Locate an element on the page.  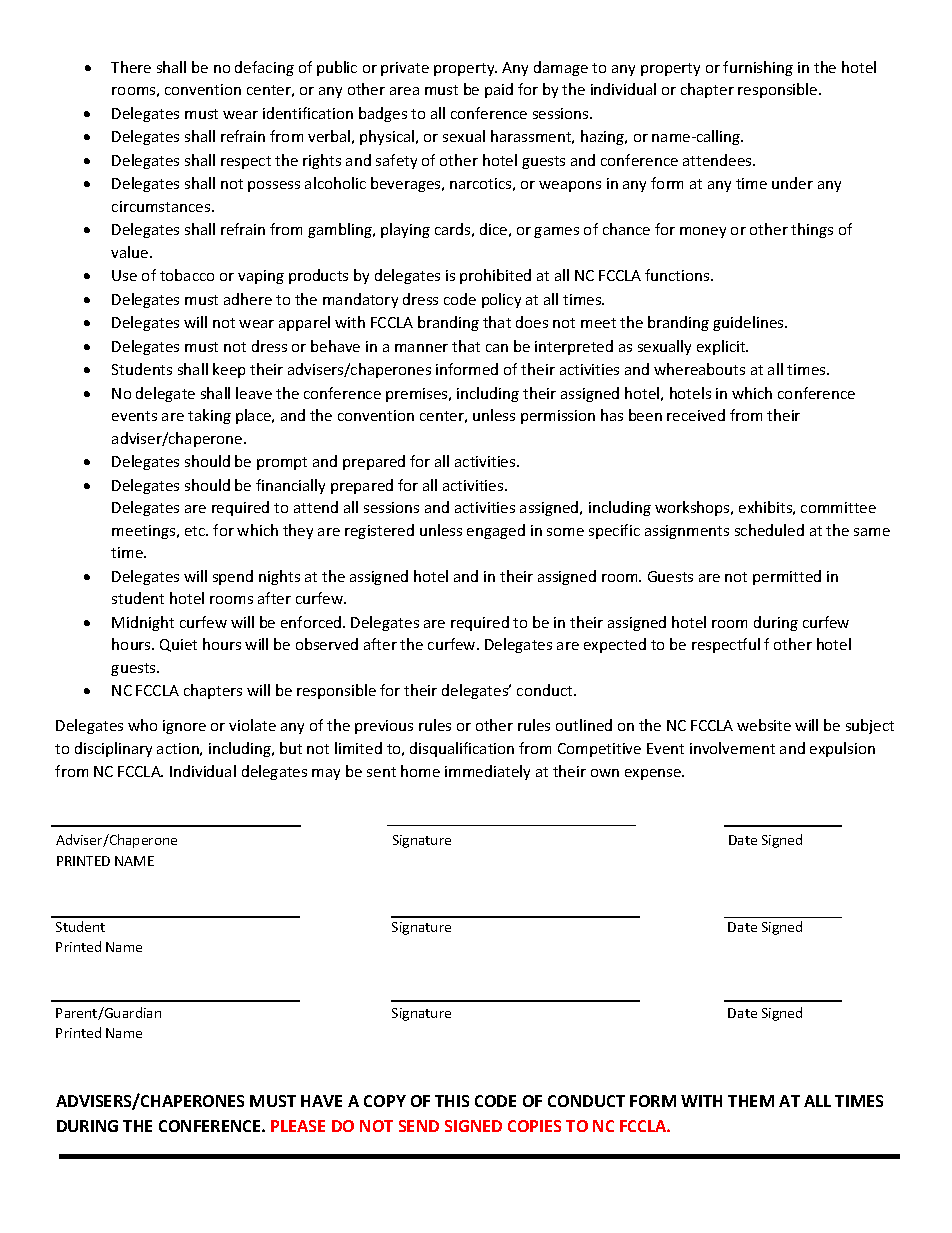
received is located at coordinates (696, 415).
